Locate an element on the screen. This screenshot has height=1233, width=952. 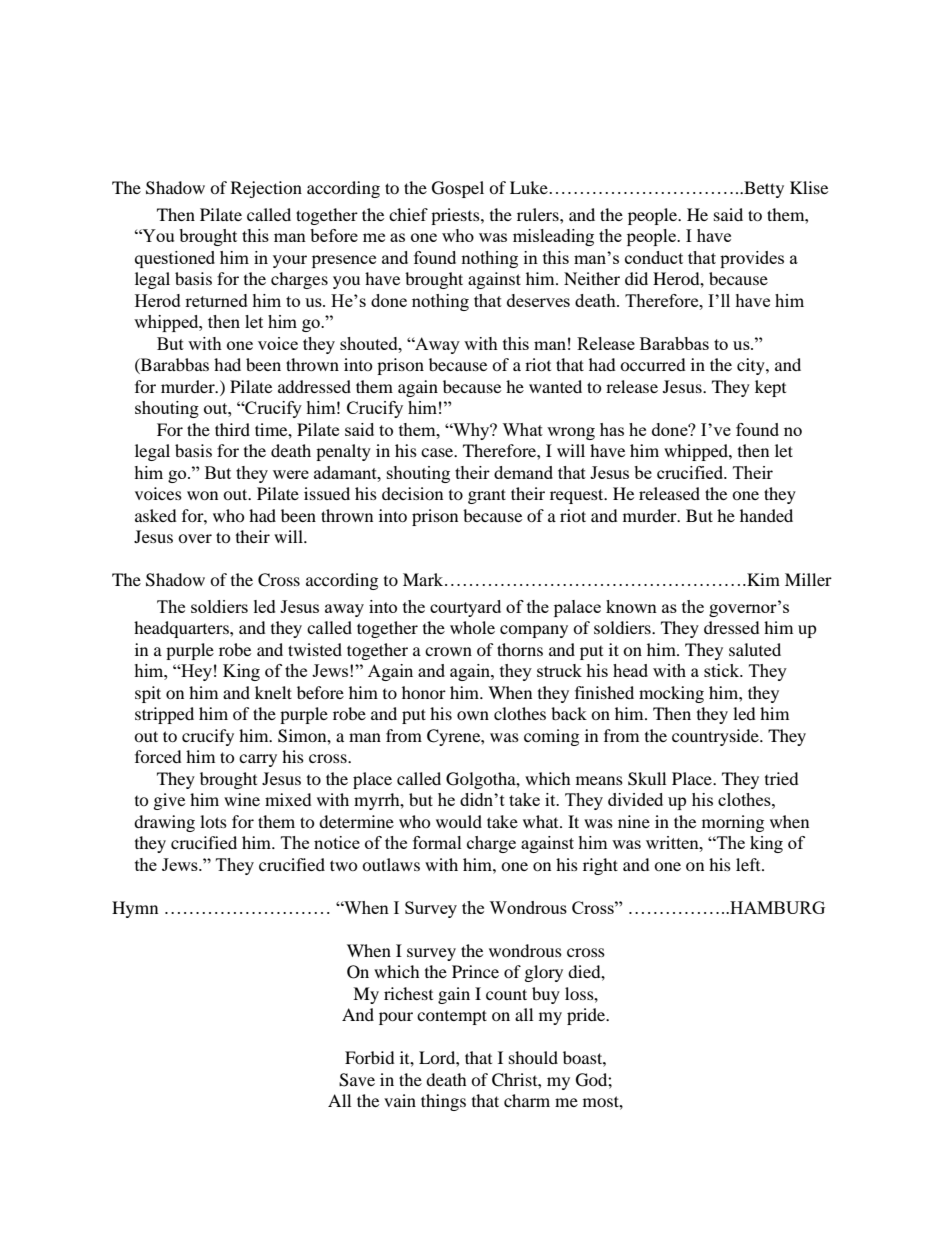
grant is located at coordinates (487, 496).
